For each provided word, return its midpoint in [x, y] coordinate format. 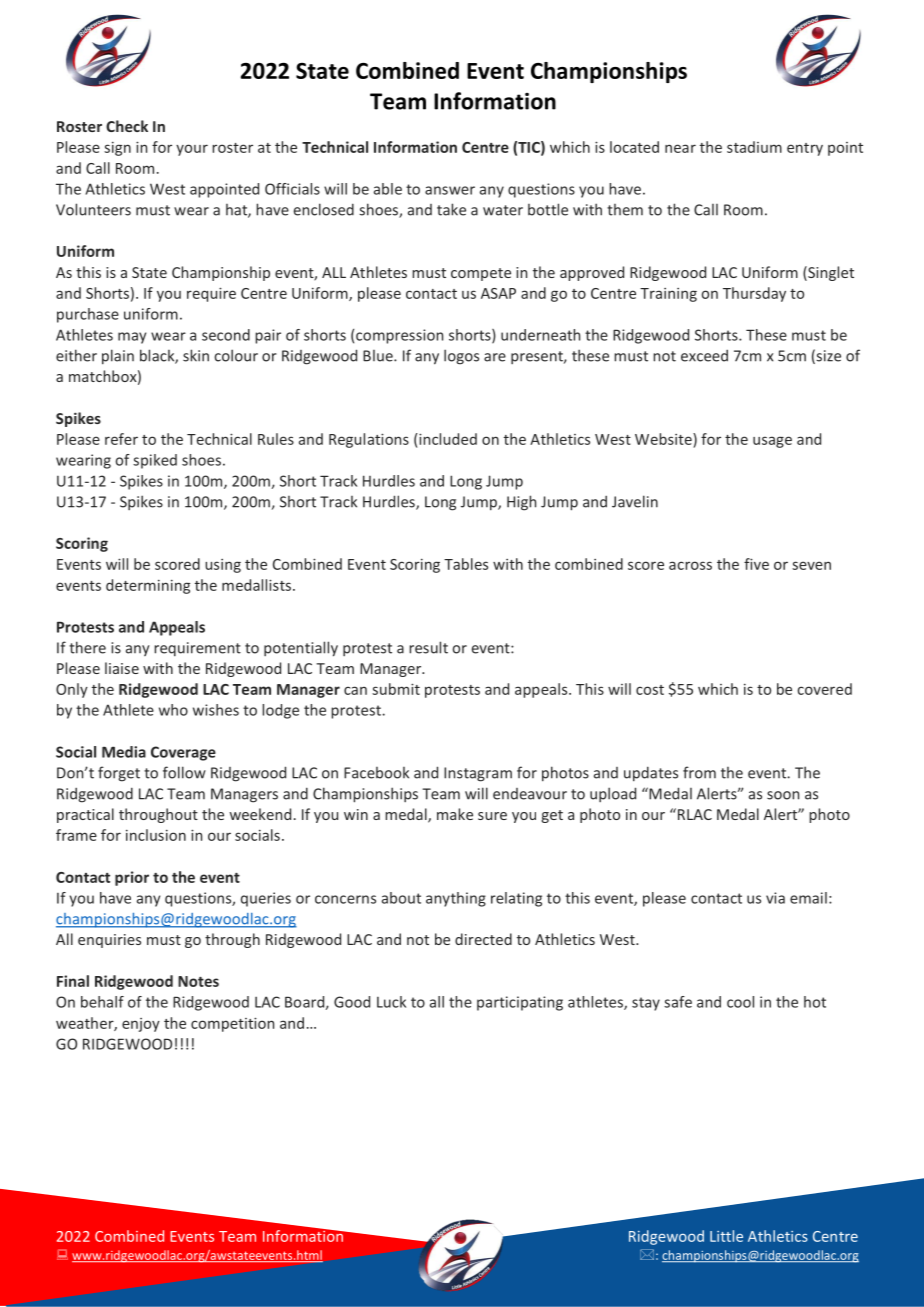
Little [726, 1236]
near [680, 148]
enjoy [141, 1025]
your [192, 150]
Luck [391, 1002]
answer [450, 190]
